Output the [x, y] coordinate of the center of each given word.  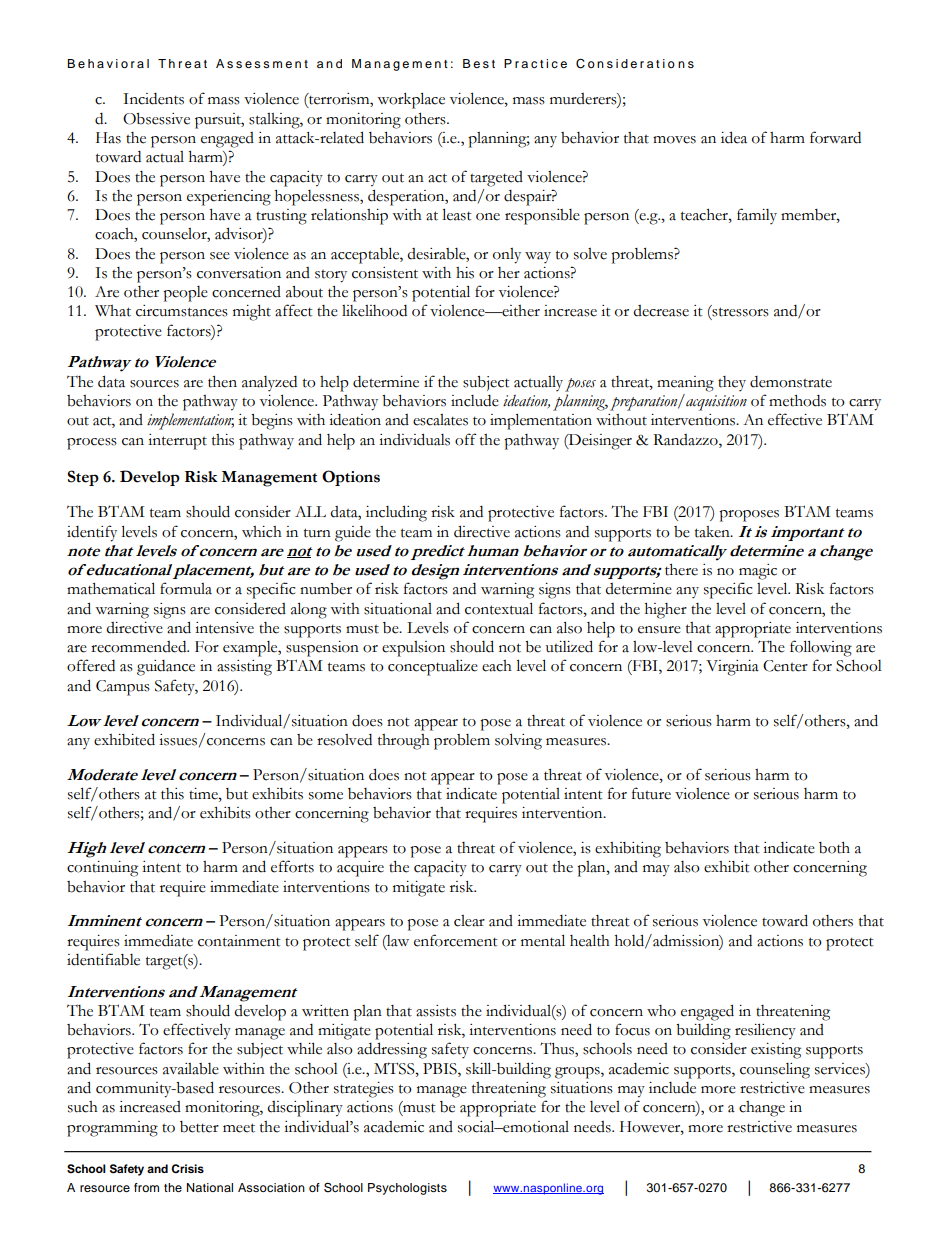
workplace [411, 100]
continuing [102, 869]
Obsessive [156, 119]
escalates [440, 420]
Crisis [187, 1168]
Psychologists [407, 1189]
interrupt [177, 442]
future [651, 793]
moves [674, 140]
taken [713, 532]
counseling [775, 1071]
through [404, 742]
